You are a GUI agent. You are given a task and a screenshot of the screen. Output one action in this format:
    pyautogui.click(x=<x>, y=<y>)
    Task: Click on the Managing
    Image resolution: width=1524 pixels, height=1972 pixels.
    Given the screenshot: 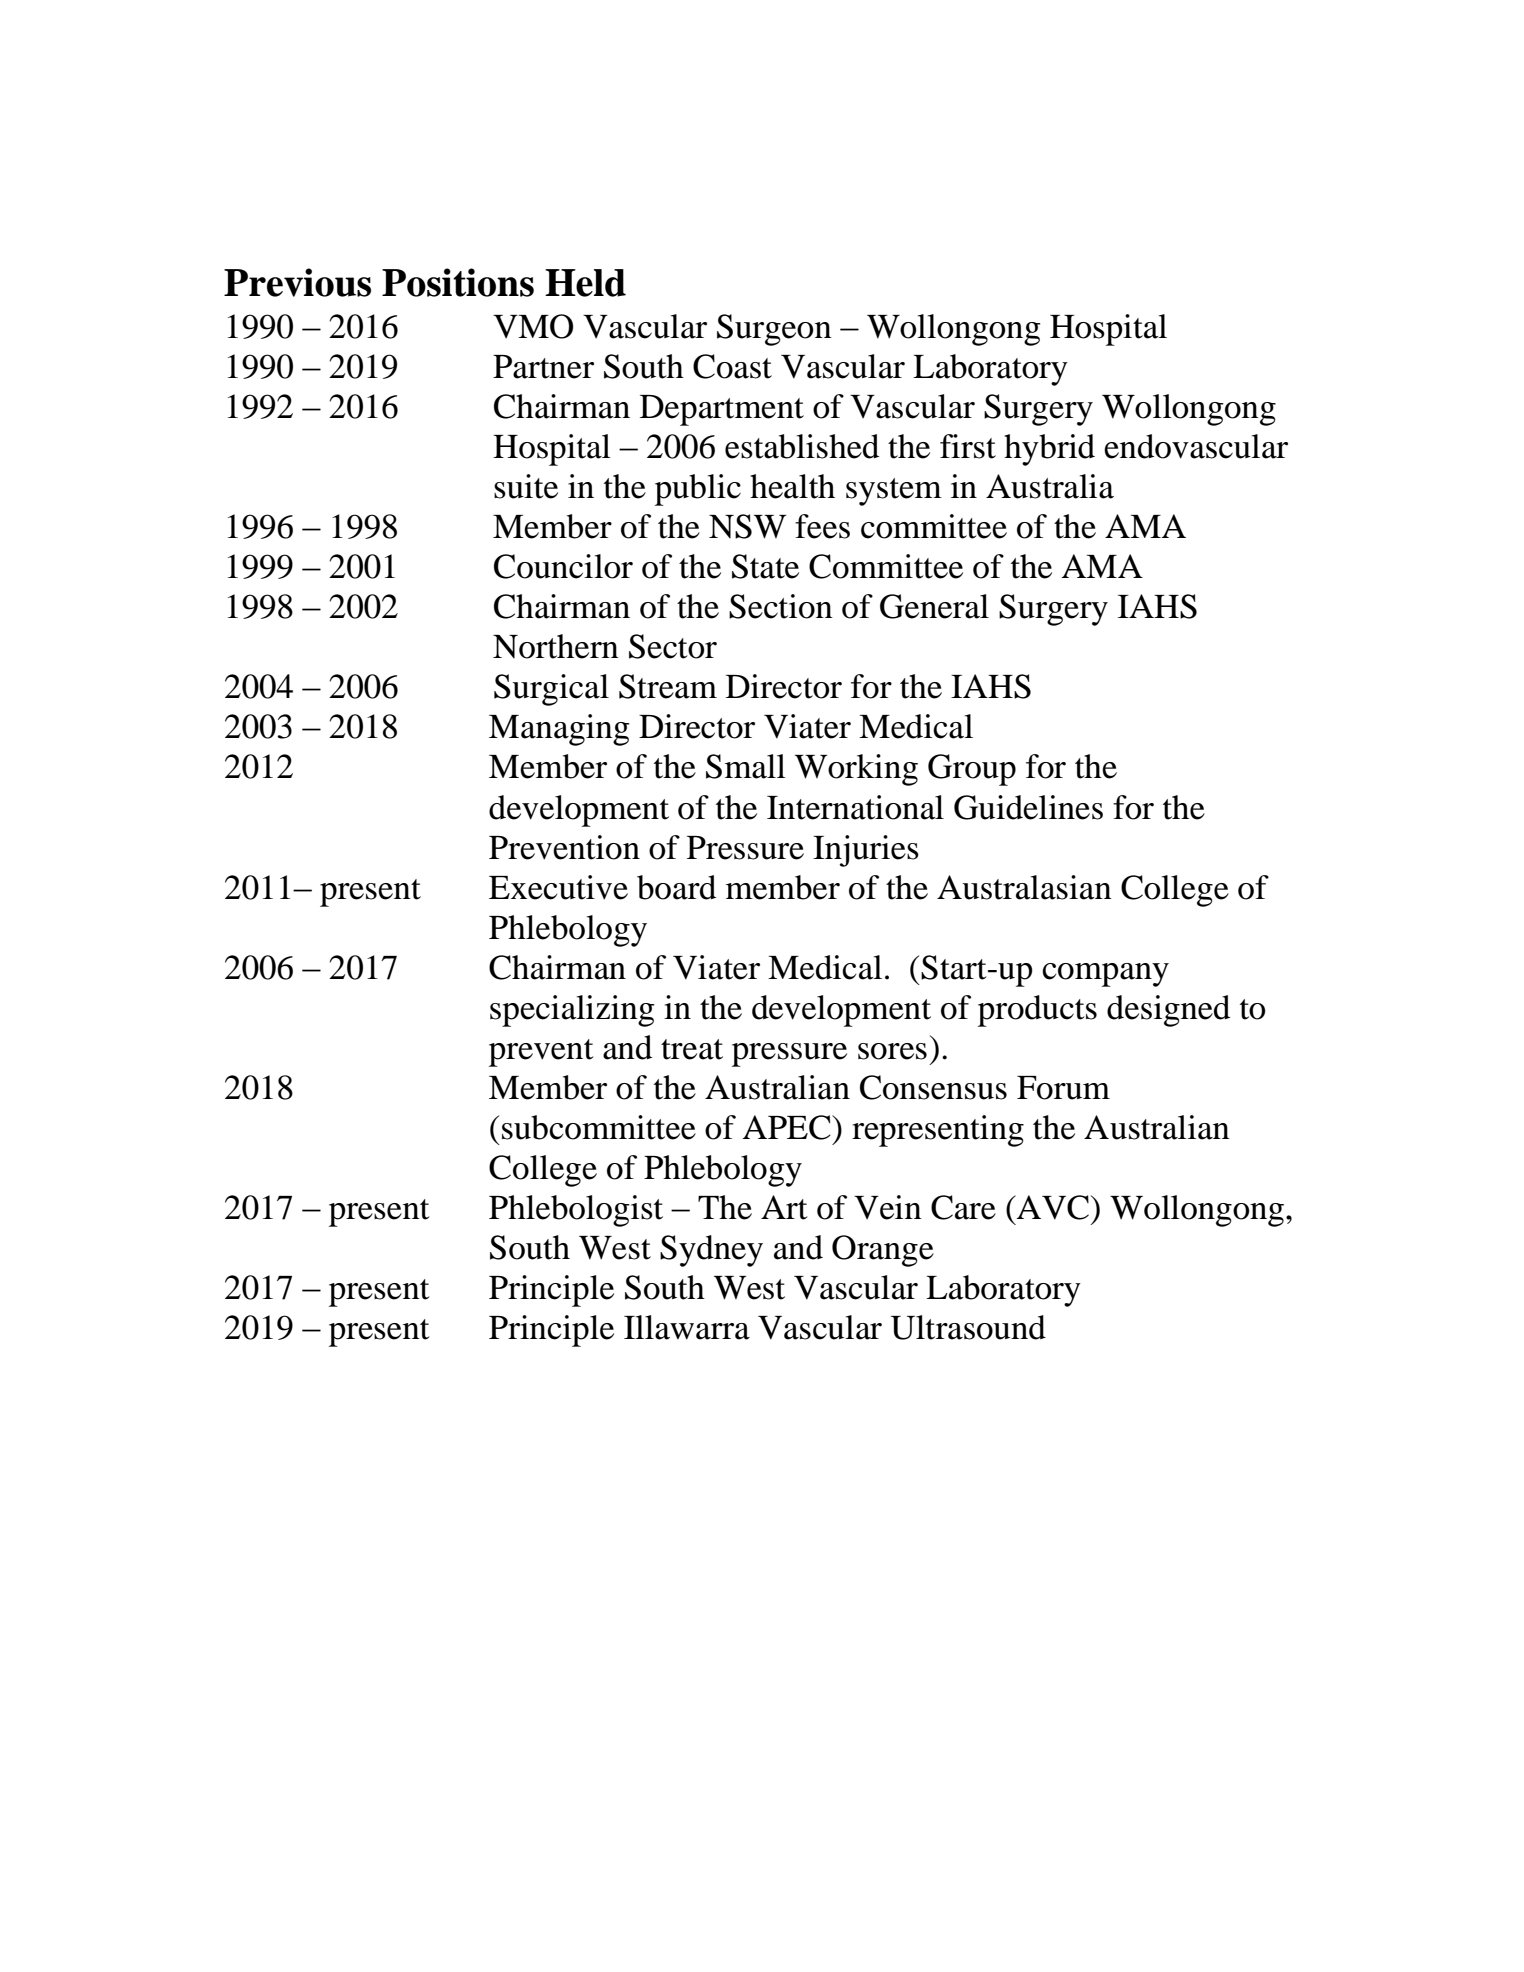 What is the action you would take?
    pyautogui.click(x=559, y=730)
